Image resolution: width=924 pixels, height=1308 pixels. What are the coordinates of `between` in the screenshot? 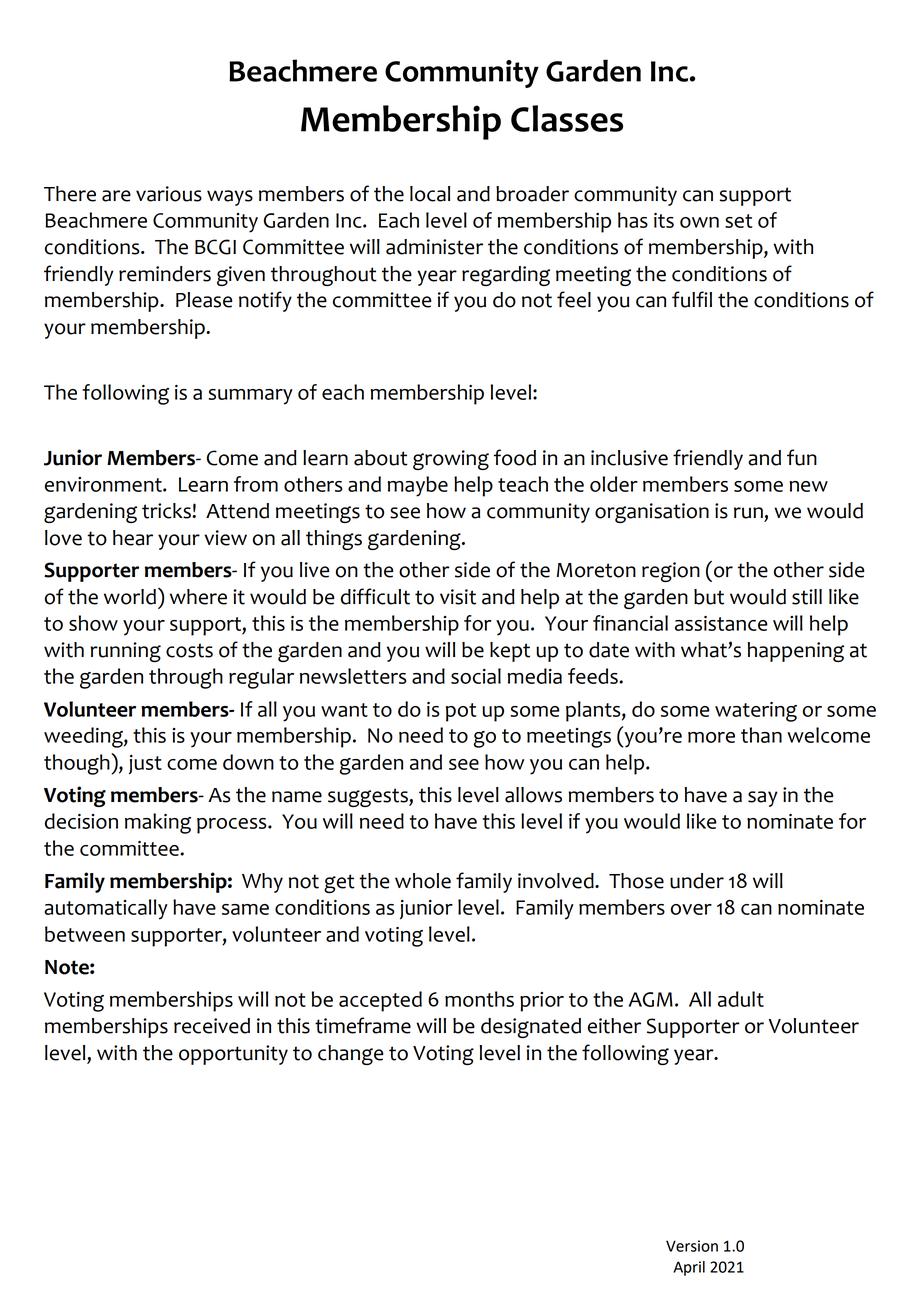 It's located at (85, 934).
